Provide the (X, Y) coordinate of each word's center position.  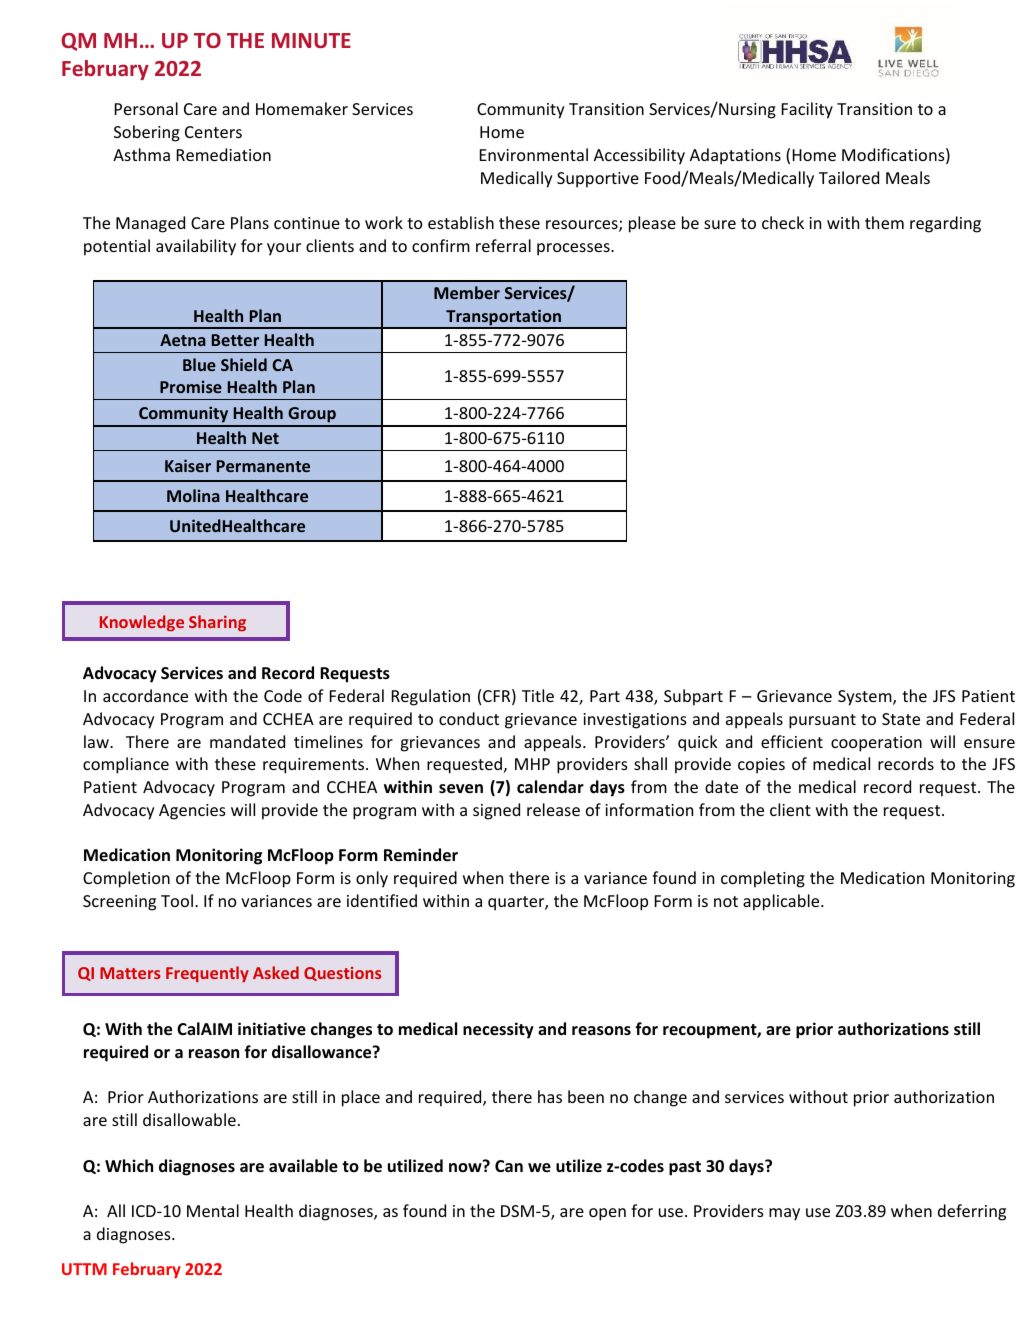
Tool (177, 900)
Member (467, 292)
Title (538, 695)
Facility (807, 110)
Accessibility (639, 156)
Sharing (217, 623)
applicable (782, 902)
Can (509, 1166)
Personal (146, 108)
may (784, 1214)
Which (129, 1165)
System (866, 698)
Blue (199, 364)
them (884, 222)
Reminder (421, 855)
